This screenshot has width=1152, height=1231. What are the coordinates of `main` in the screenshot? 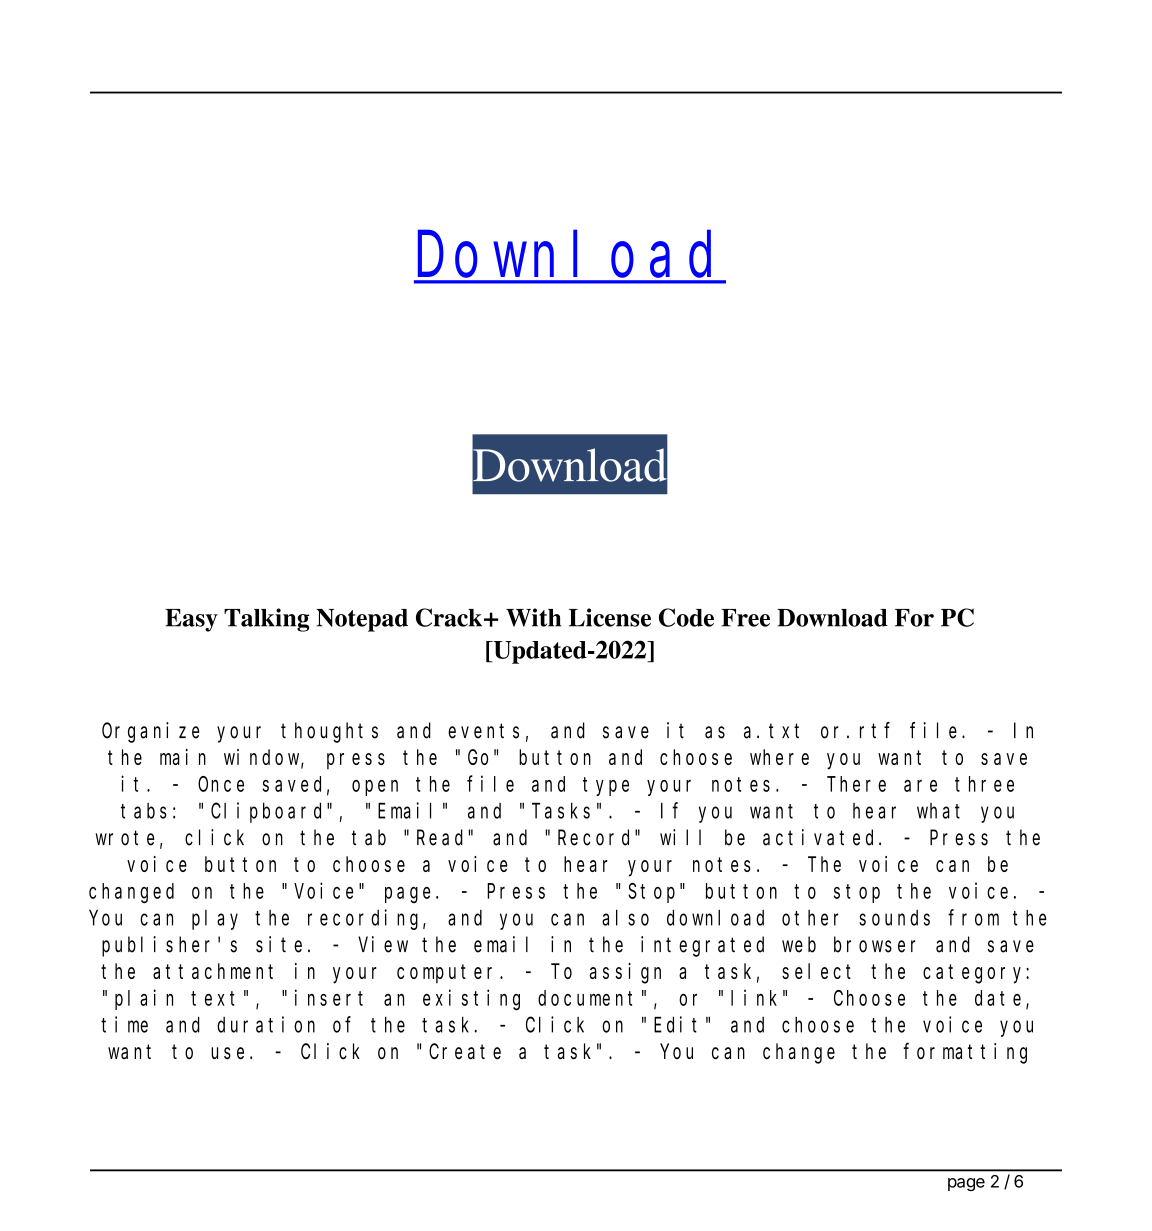 It's located at (183, 757).
